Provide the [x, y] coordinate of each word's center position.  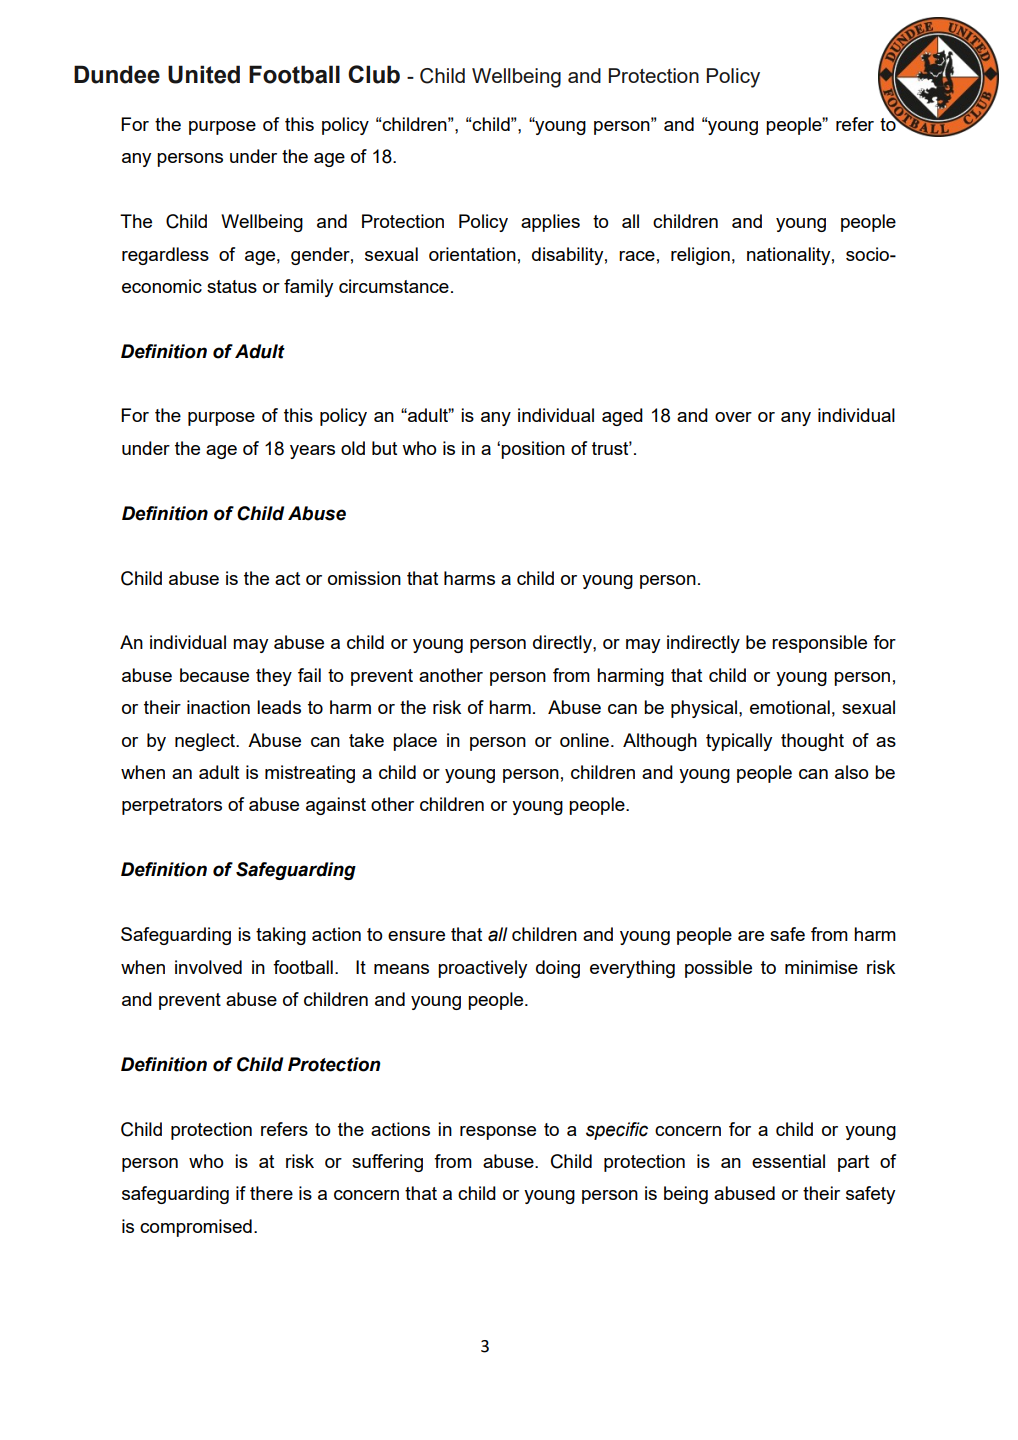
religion [700, 256]
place [415, 742]
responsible [819, 644]
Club [374, 74]
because [214, 675]
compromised [196, 1228]
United [204, 74]
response [498, 1133]
